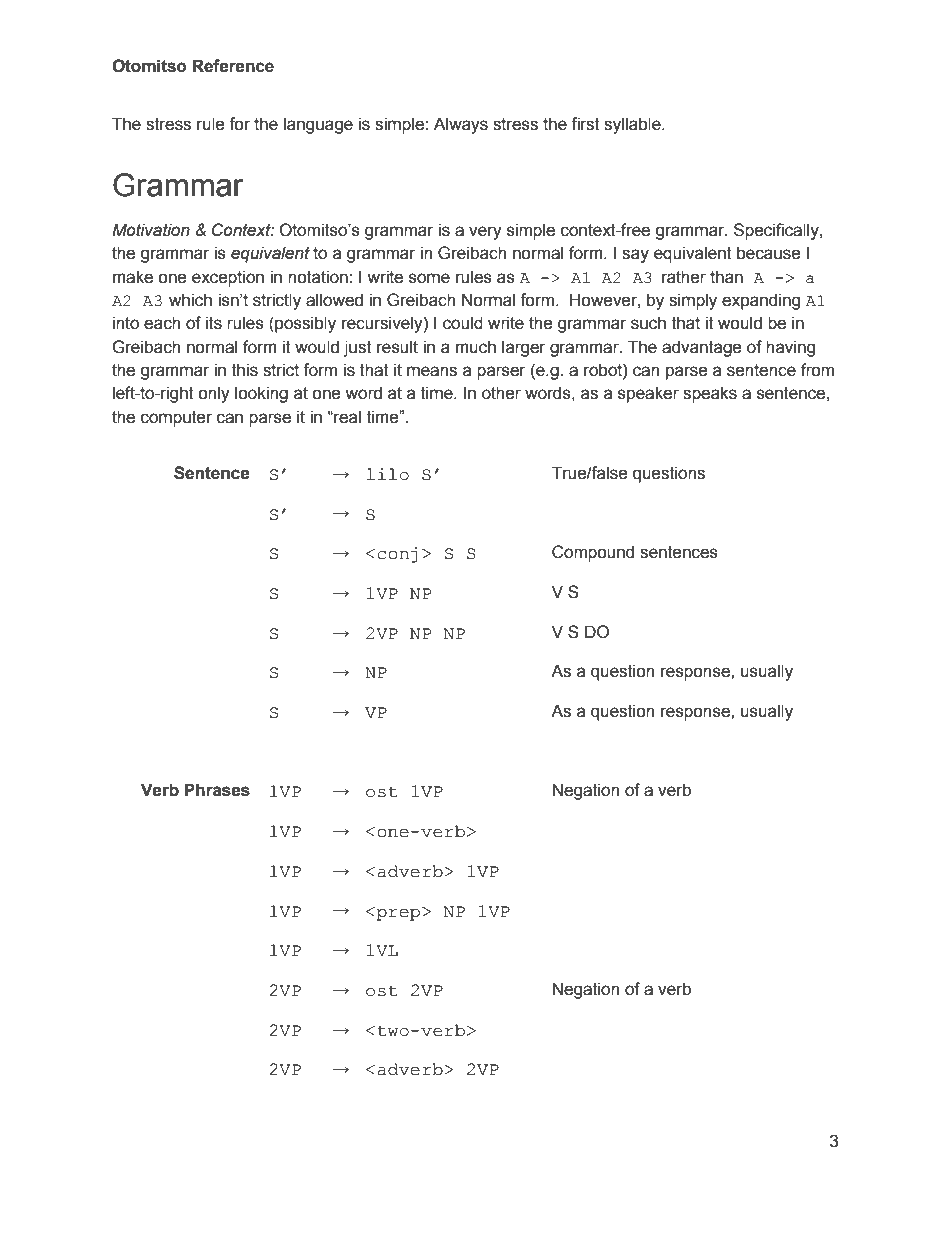  What do you see at coordinates (633, 125) in the screenshot?
I see `syllable` at bounding box center [633, 125].
